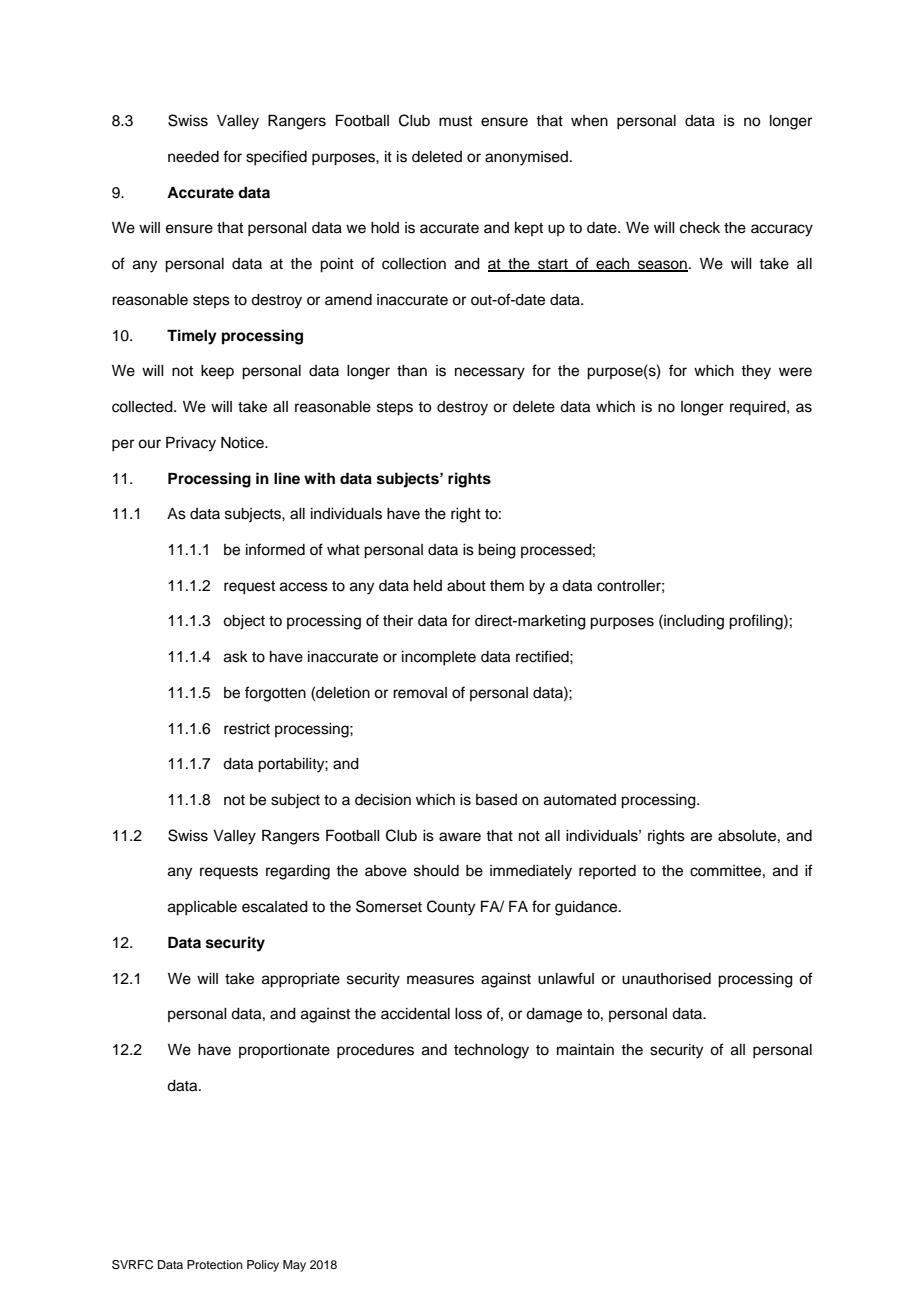 Image resolution: width=924 pixels, height=1308 pixels. What do you see at coordinates (236, 657) in the screenshot?
I see `ask` at bounding box center [236, 657].
